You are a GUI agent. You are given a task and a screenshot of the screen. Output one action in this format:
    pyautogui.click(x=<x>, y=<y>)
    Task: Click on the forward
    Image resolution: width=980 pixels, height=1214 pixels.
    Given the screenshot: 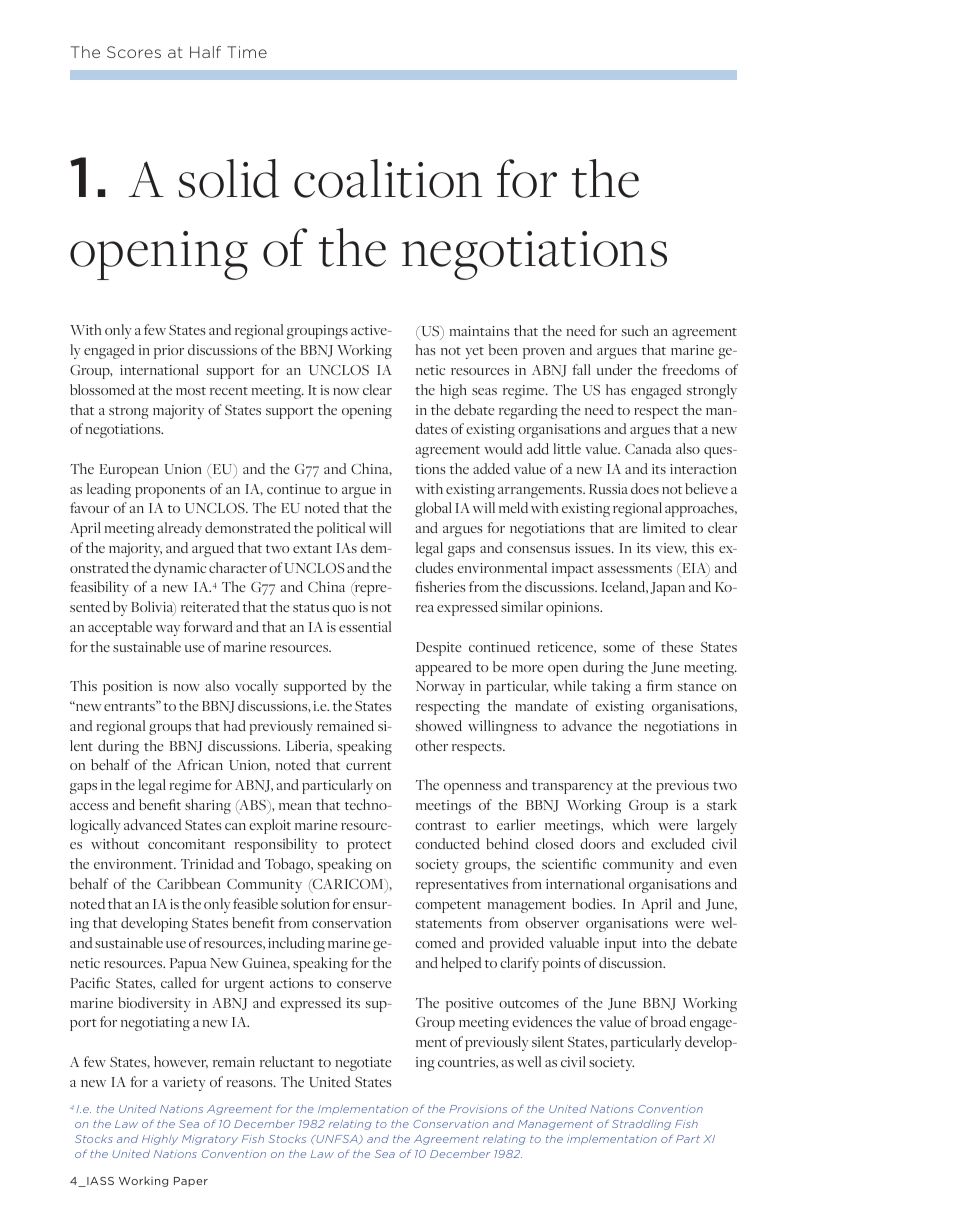 What is the action you would take?
    pyautogui.click(x=208, y=626)
